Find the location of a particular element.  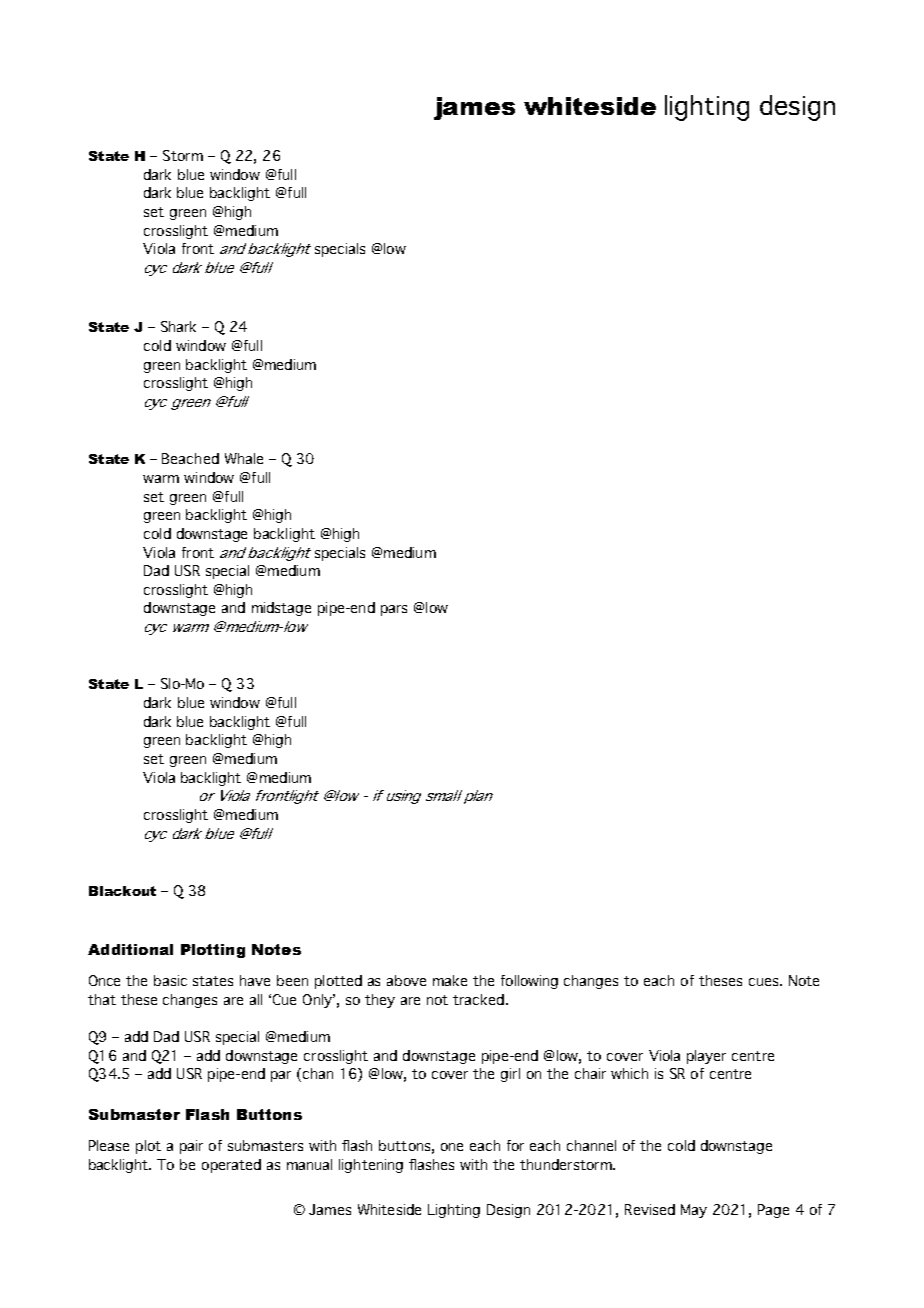

player is located at coordinates (706, 1057).
